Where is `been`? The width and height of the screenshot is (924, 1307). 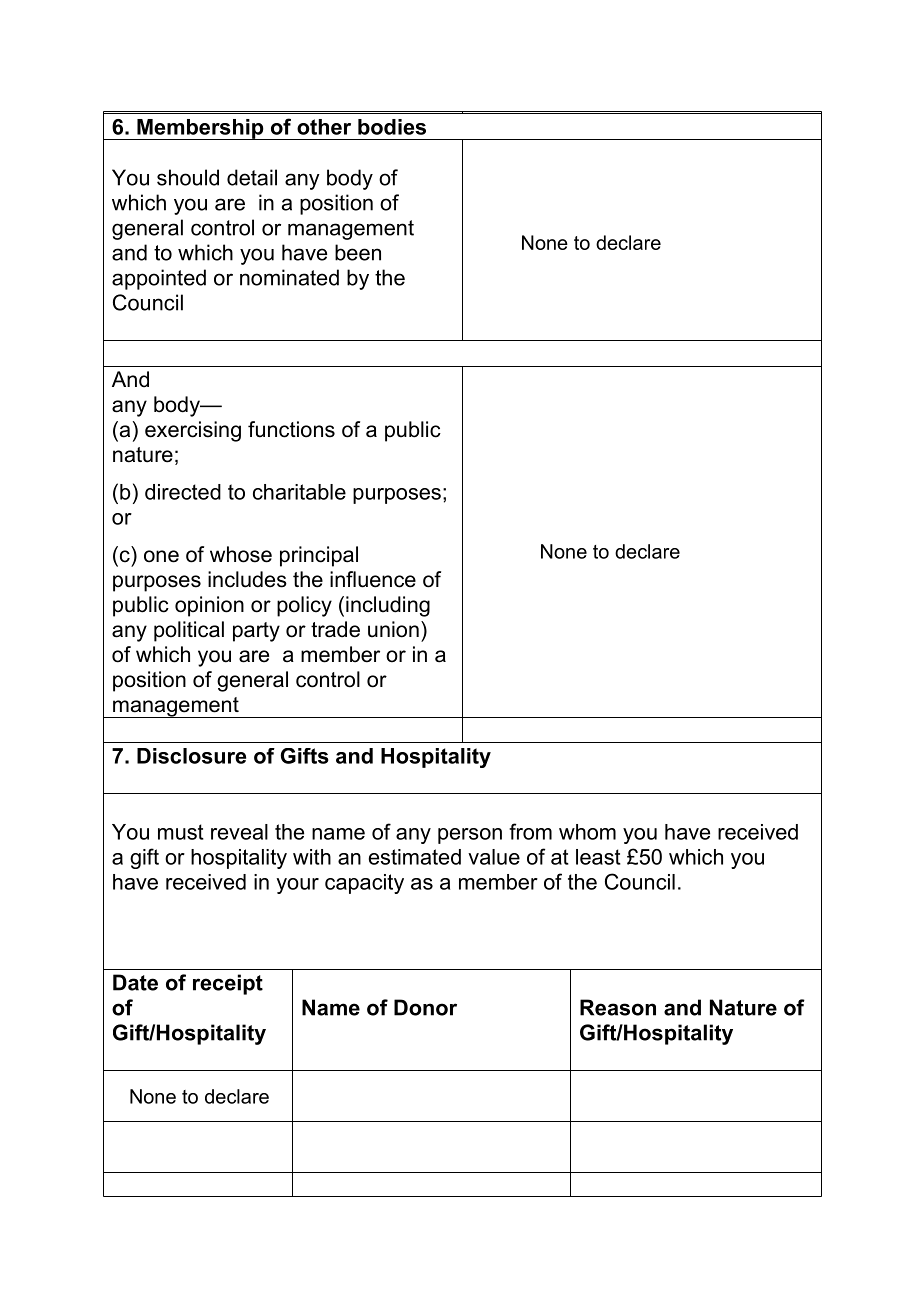 been is located at coordinates (358, 252).
